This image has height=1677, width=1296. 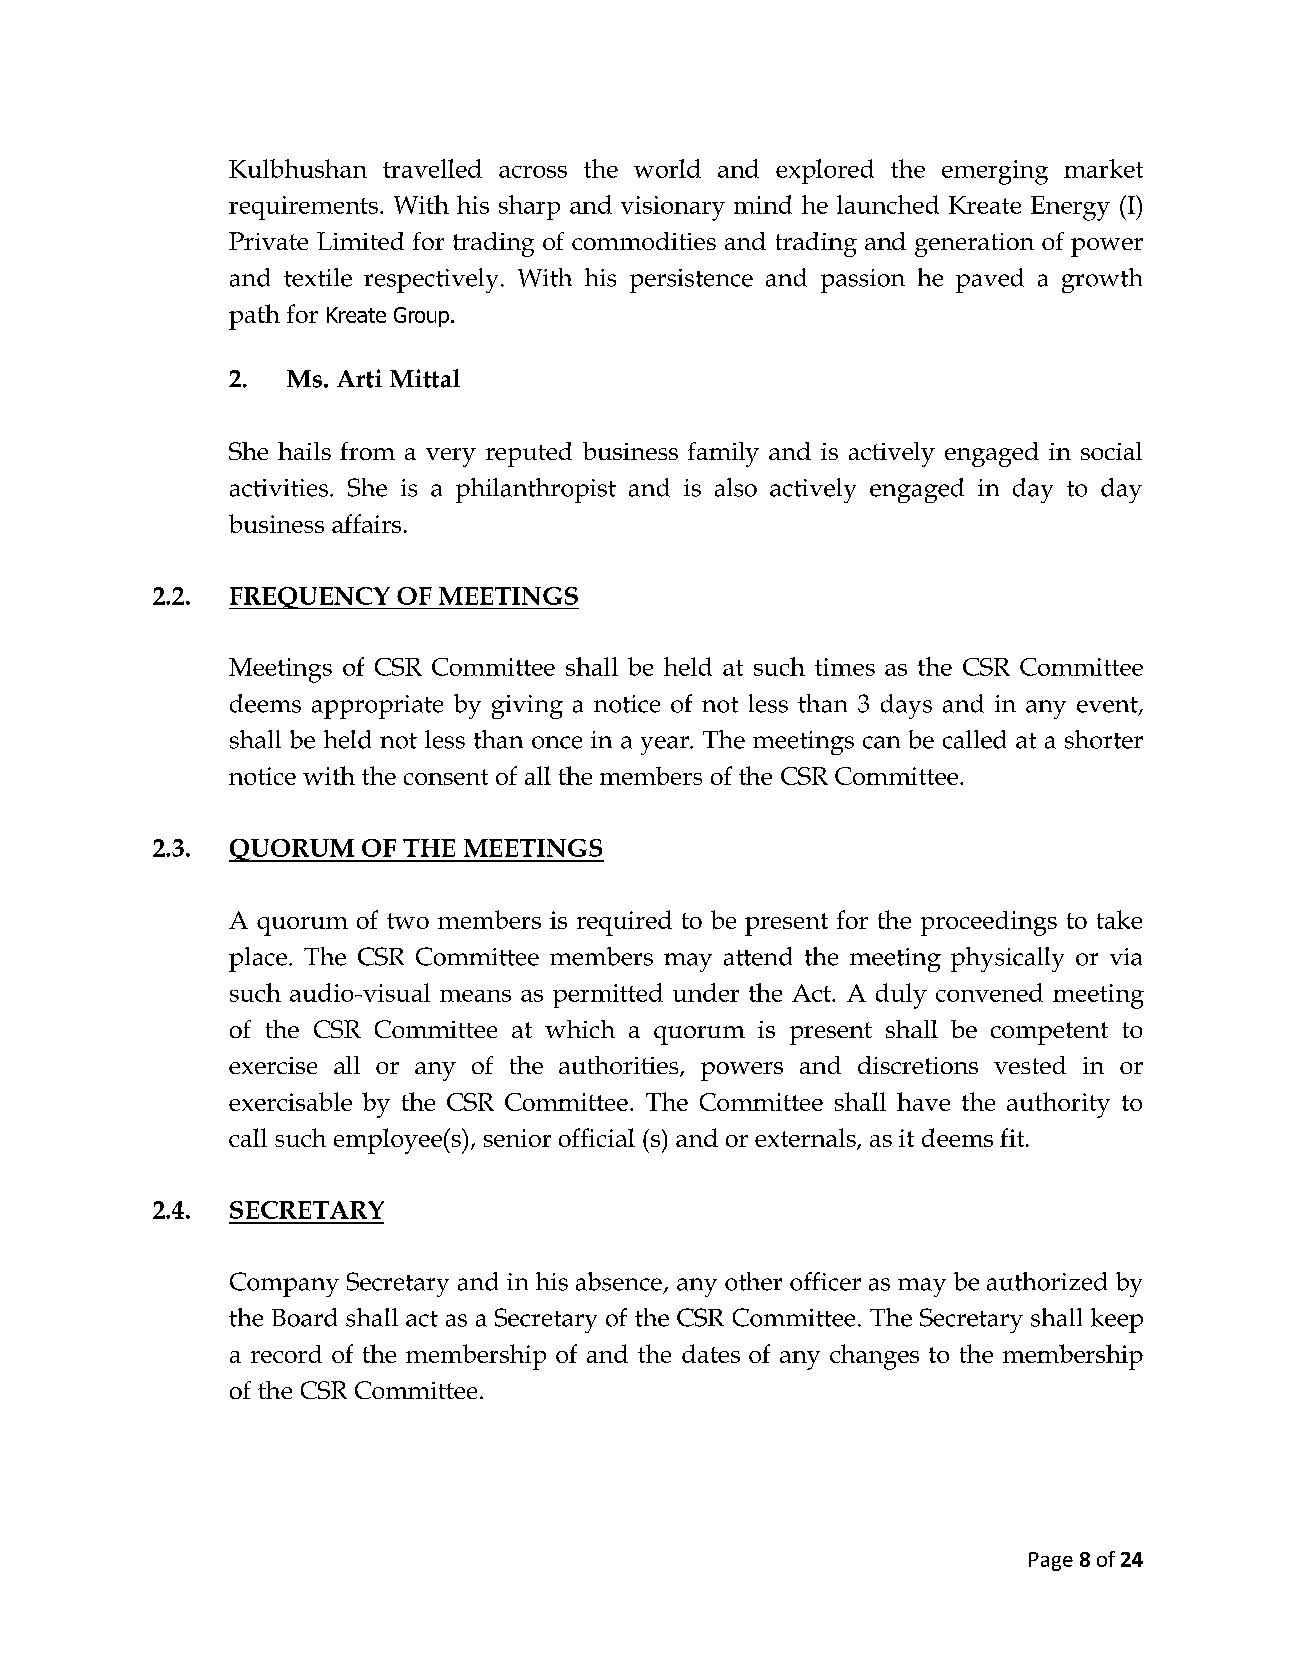 I want to click on dates, so click(x=711, y=1353).
